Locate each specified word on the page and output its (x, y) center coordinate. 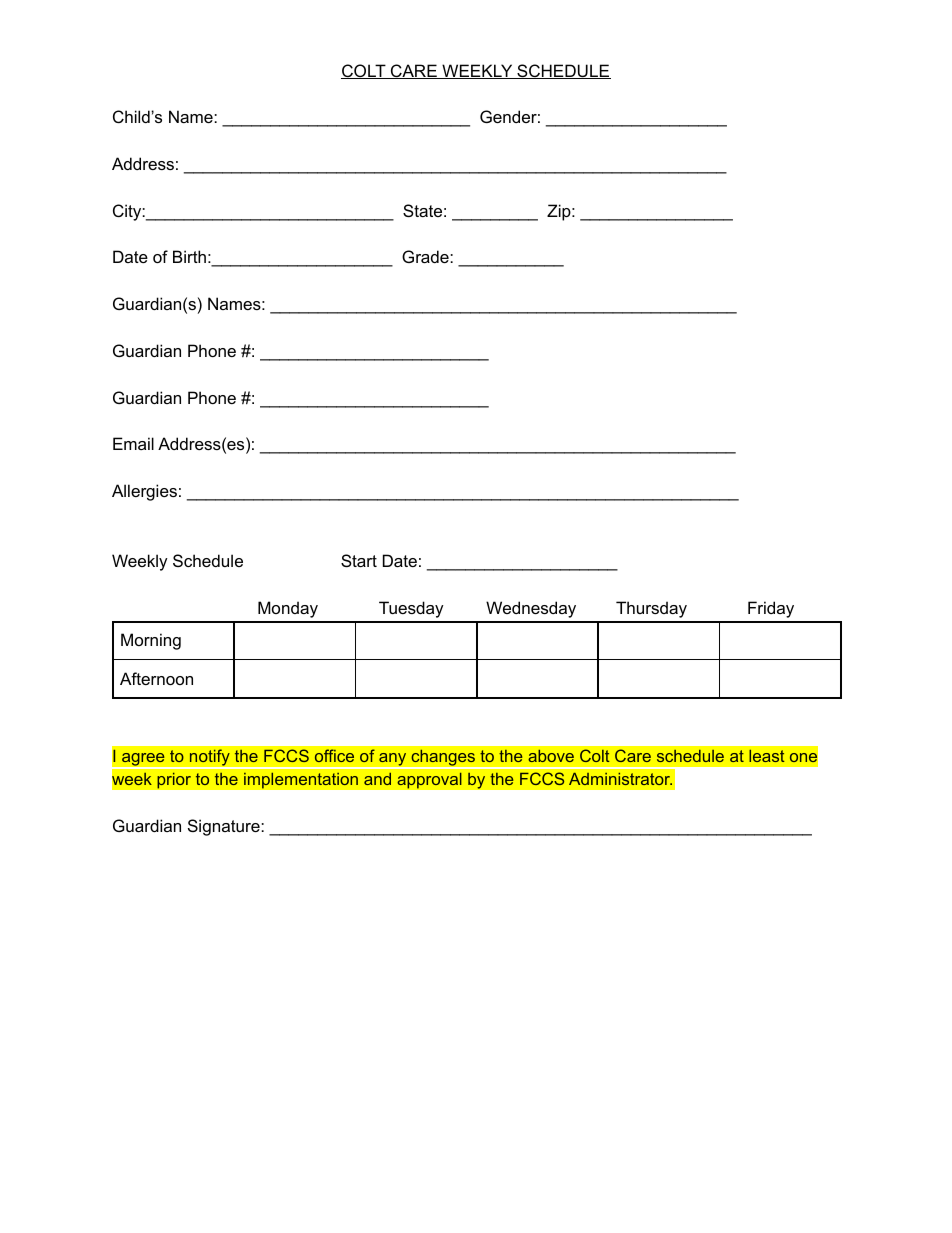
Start (359, 560)
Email (133, 443)
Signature (225, 827)
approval (429, 780)
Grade (426, 256)
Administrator (620, 779)
